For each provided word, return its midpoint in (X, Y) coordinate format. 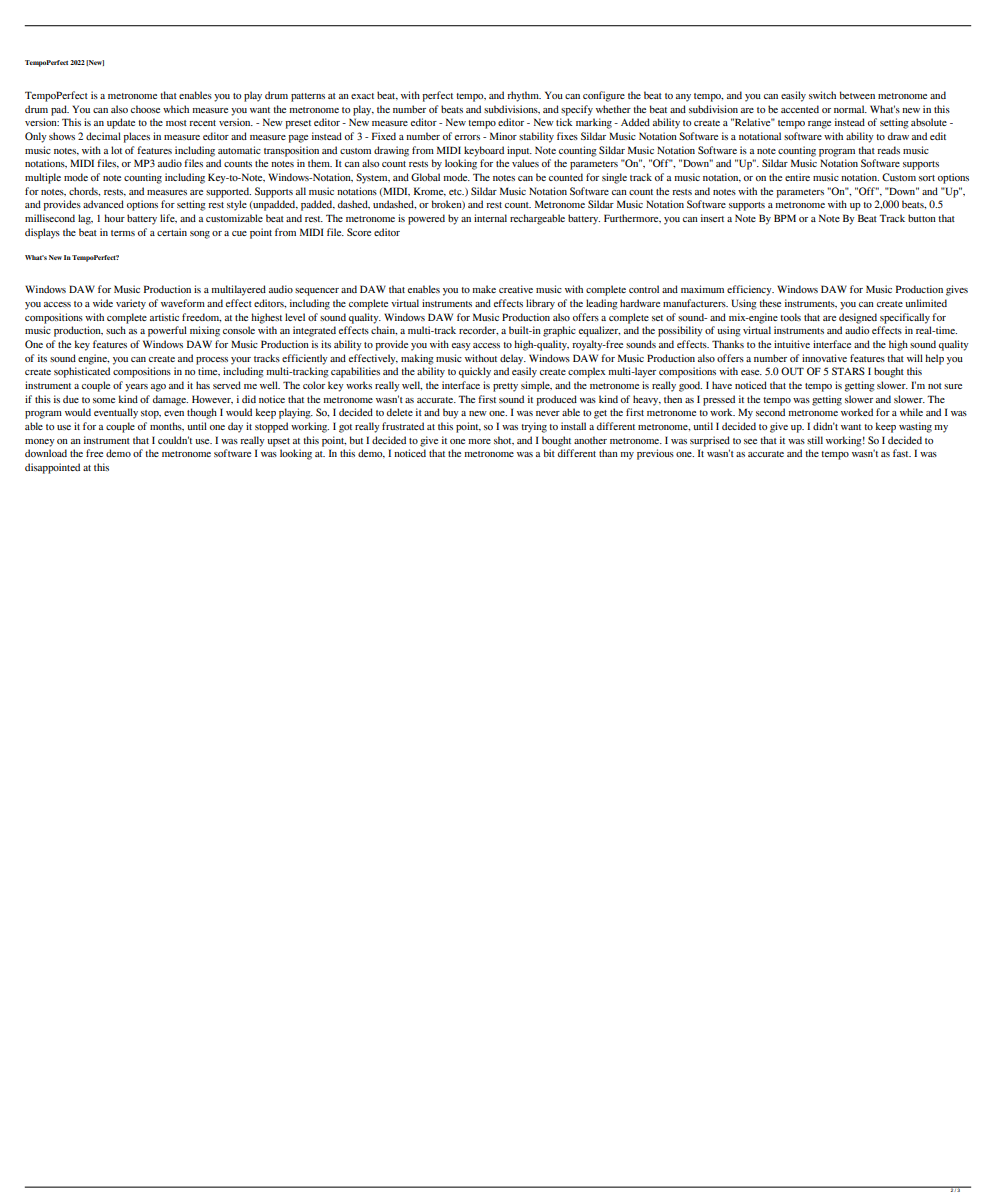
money (40, 443)
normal (850, 109)
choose (145, 109)
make (484, 289)
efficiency (750, 290)
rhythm (524, 96)
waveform (183, 303)
